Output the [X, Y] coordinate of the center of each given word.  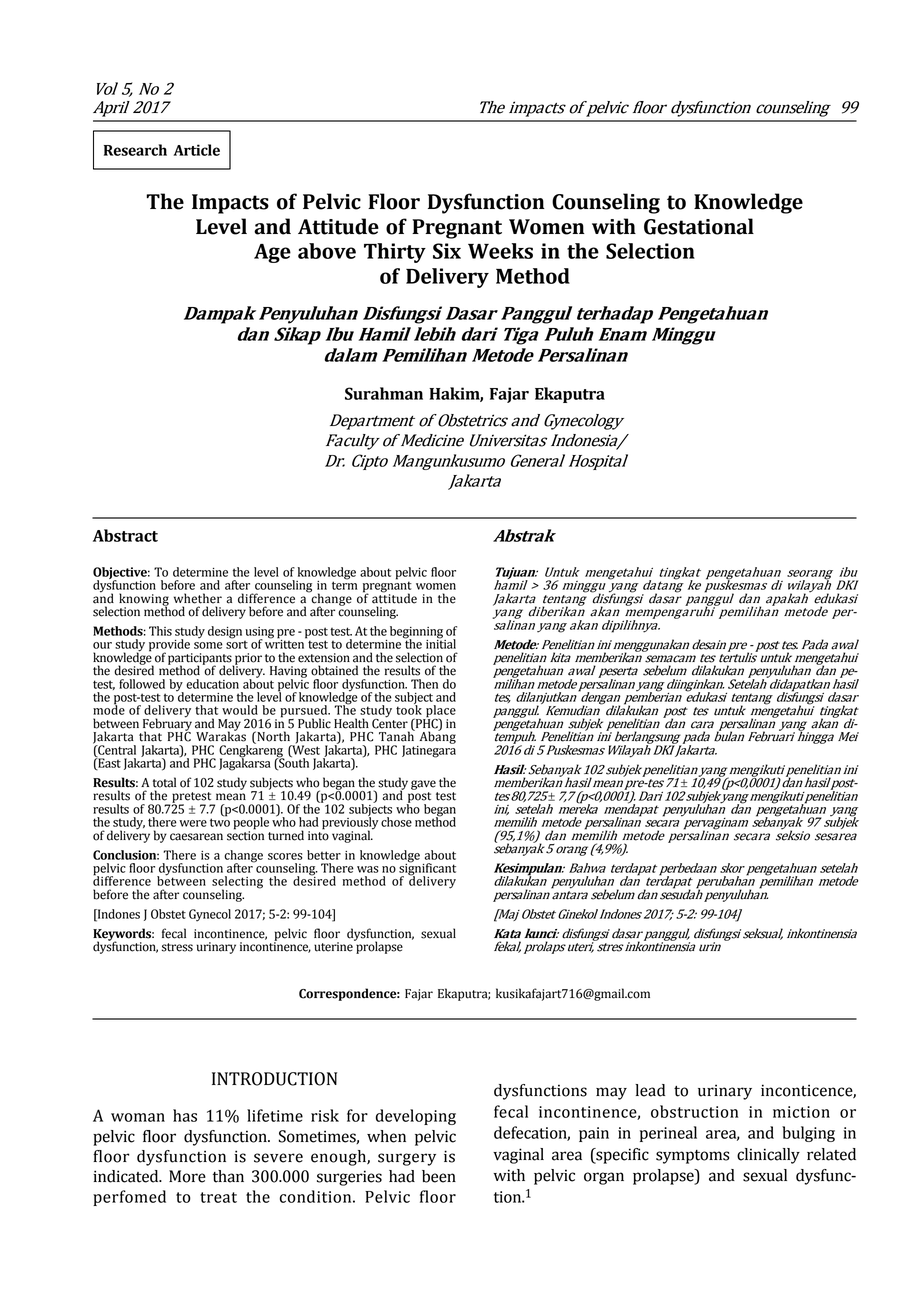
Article [196, 150]
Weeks [500, 251]
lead [650, 1090]
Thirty [395, 253]
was [367, 869]
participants [201, 660]
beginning [417, 633]
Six [447, 251]
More [187, 1176]
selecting [237, 883]
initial [441, 643]
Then [424, 684]
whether [198, 598]
